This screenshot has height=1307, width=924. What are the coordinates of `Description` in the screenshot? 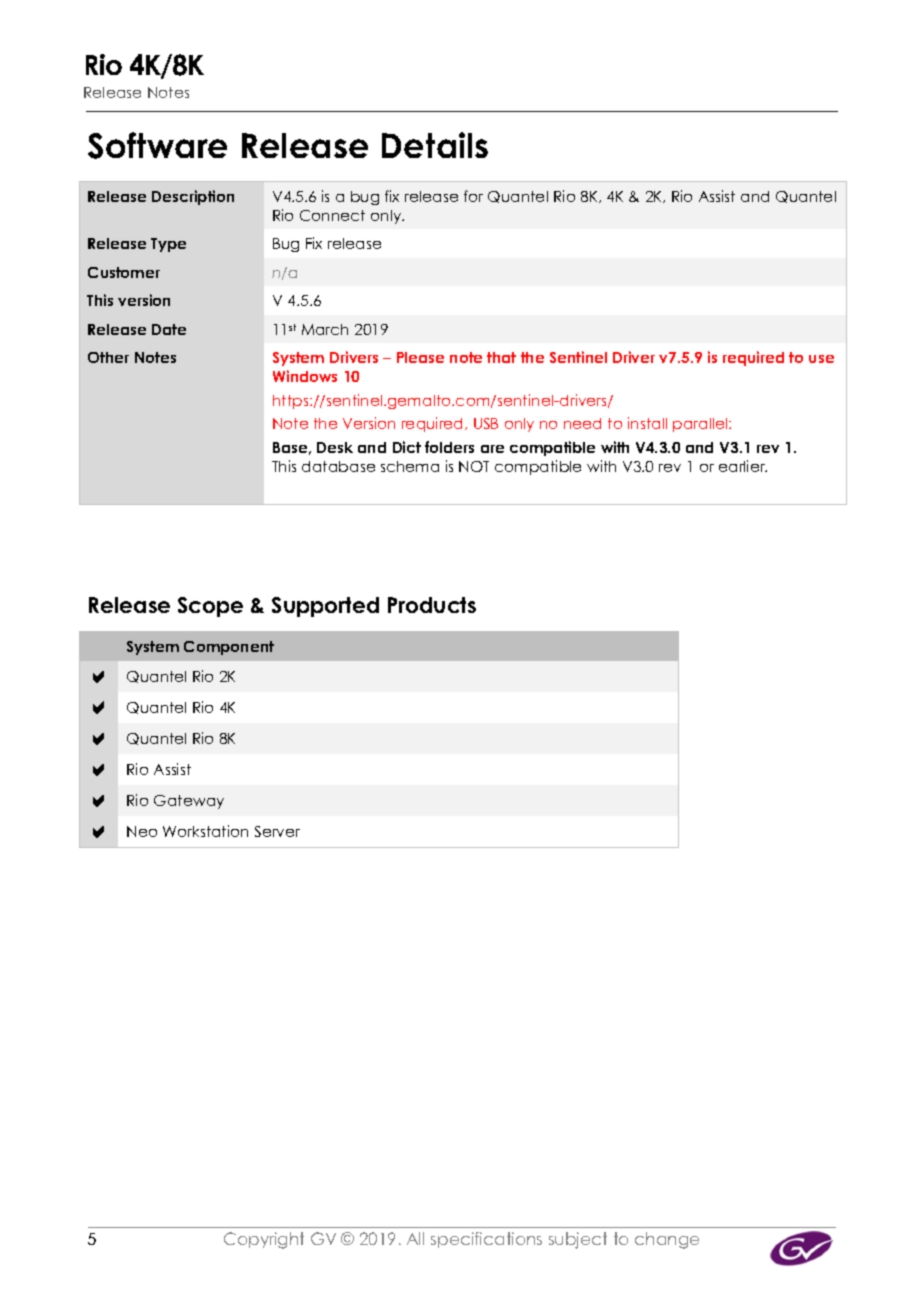 It's located at (193, 197).
